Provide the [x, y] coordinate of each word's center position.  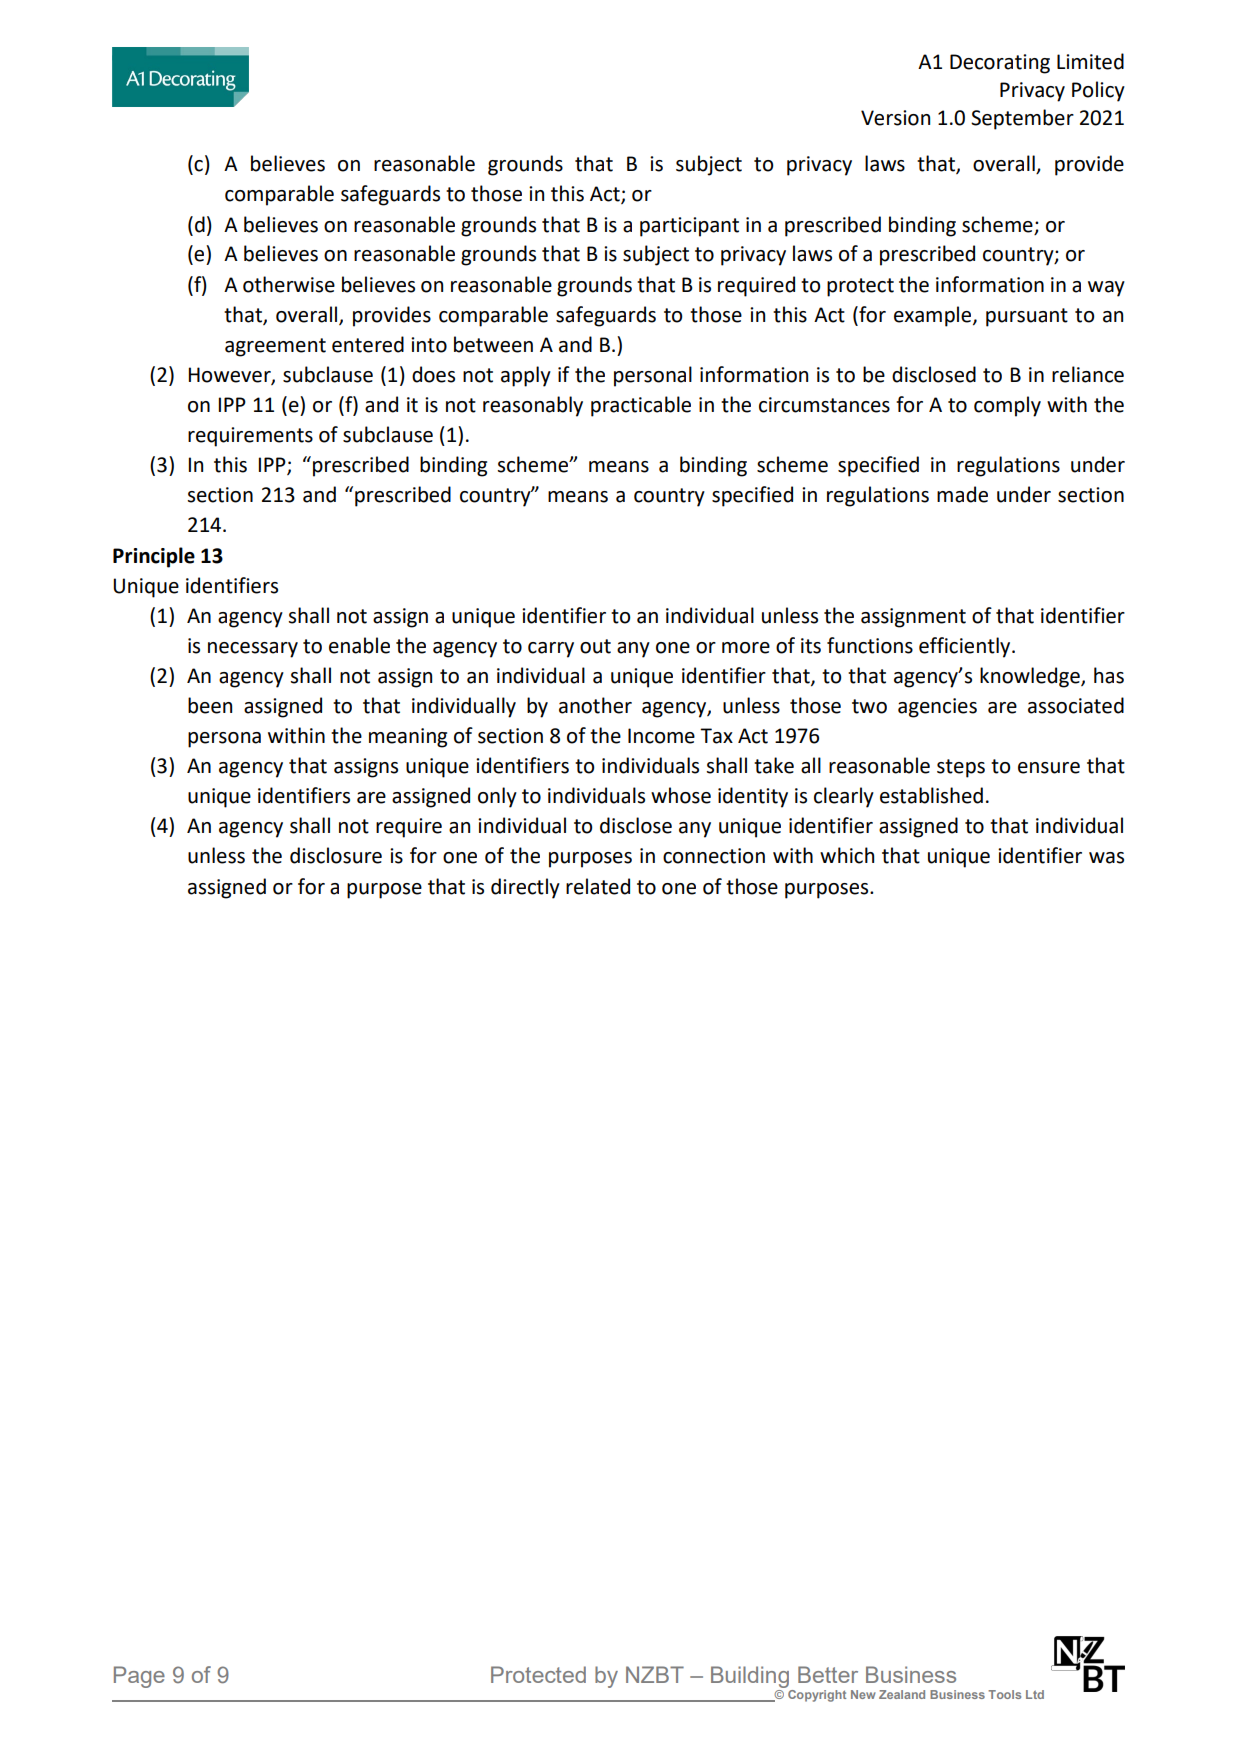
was [1106, 858]
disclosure [336, 855]
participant [689, 227]
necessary [253, 650]
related [598, 886]
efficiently [966, 647]
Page [139, 1677]
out [595, 646]
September [1022, 119]
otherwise [289, 284]
